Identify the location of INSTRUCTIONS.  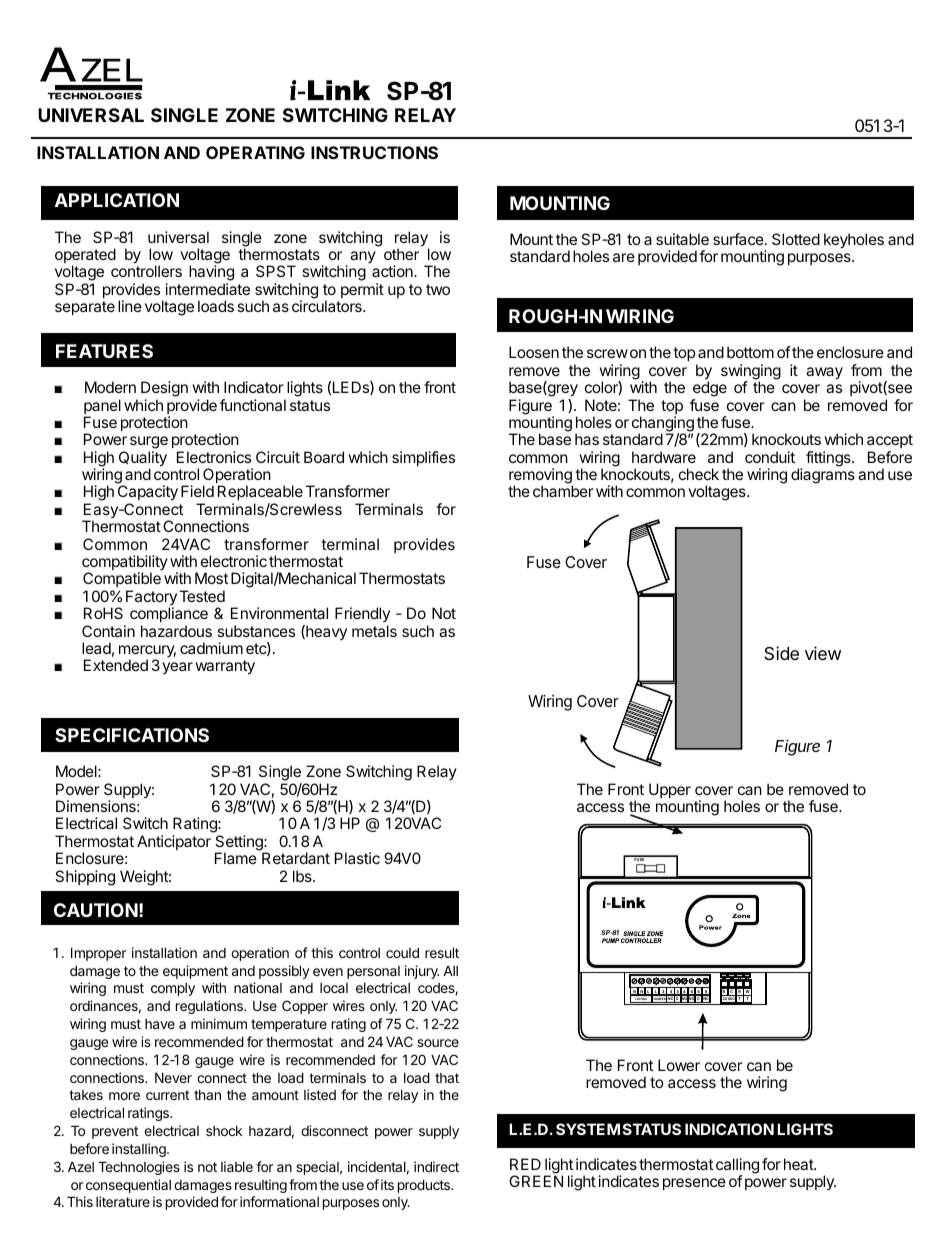
(374, 152).
